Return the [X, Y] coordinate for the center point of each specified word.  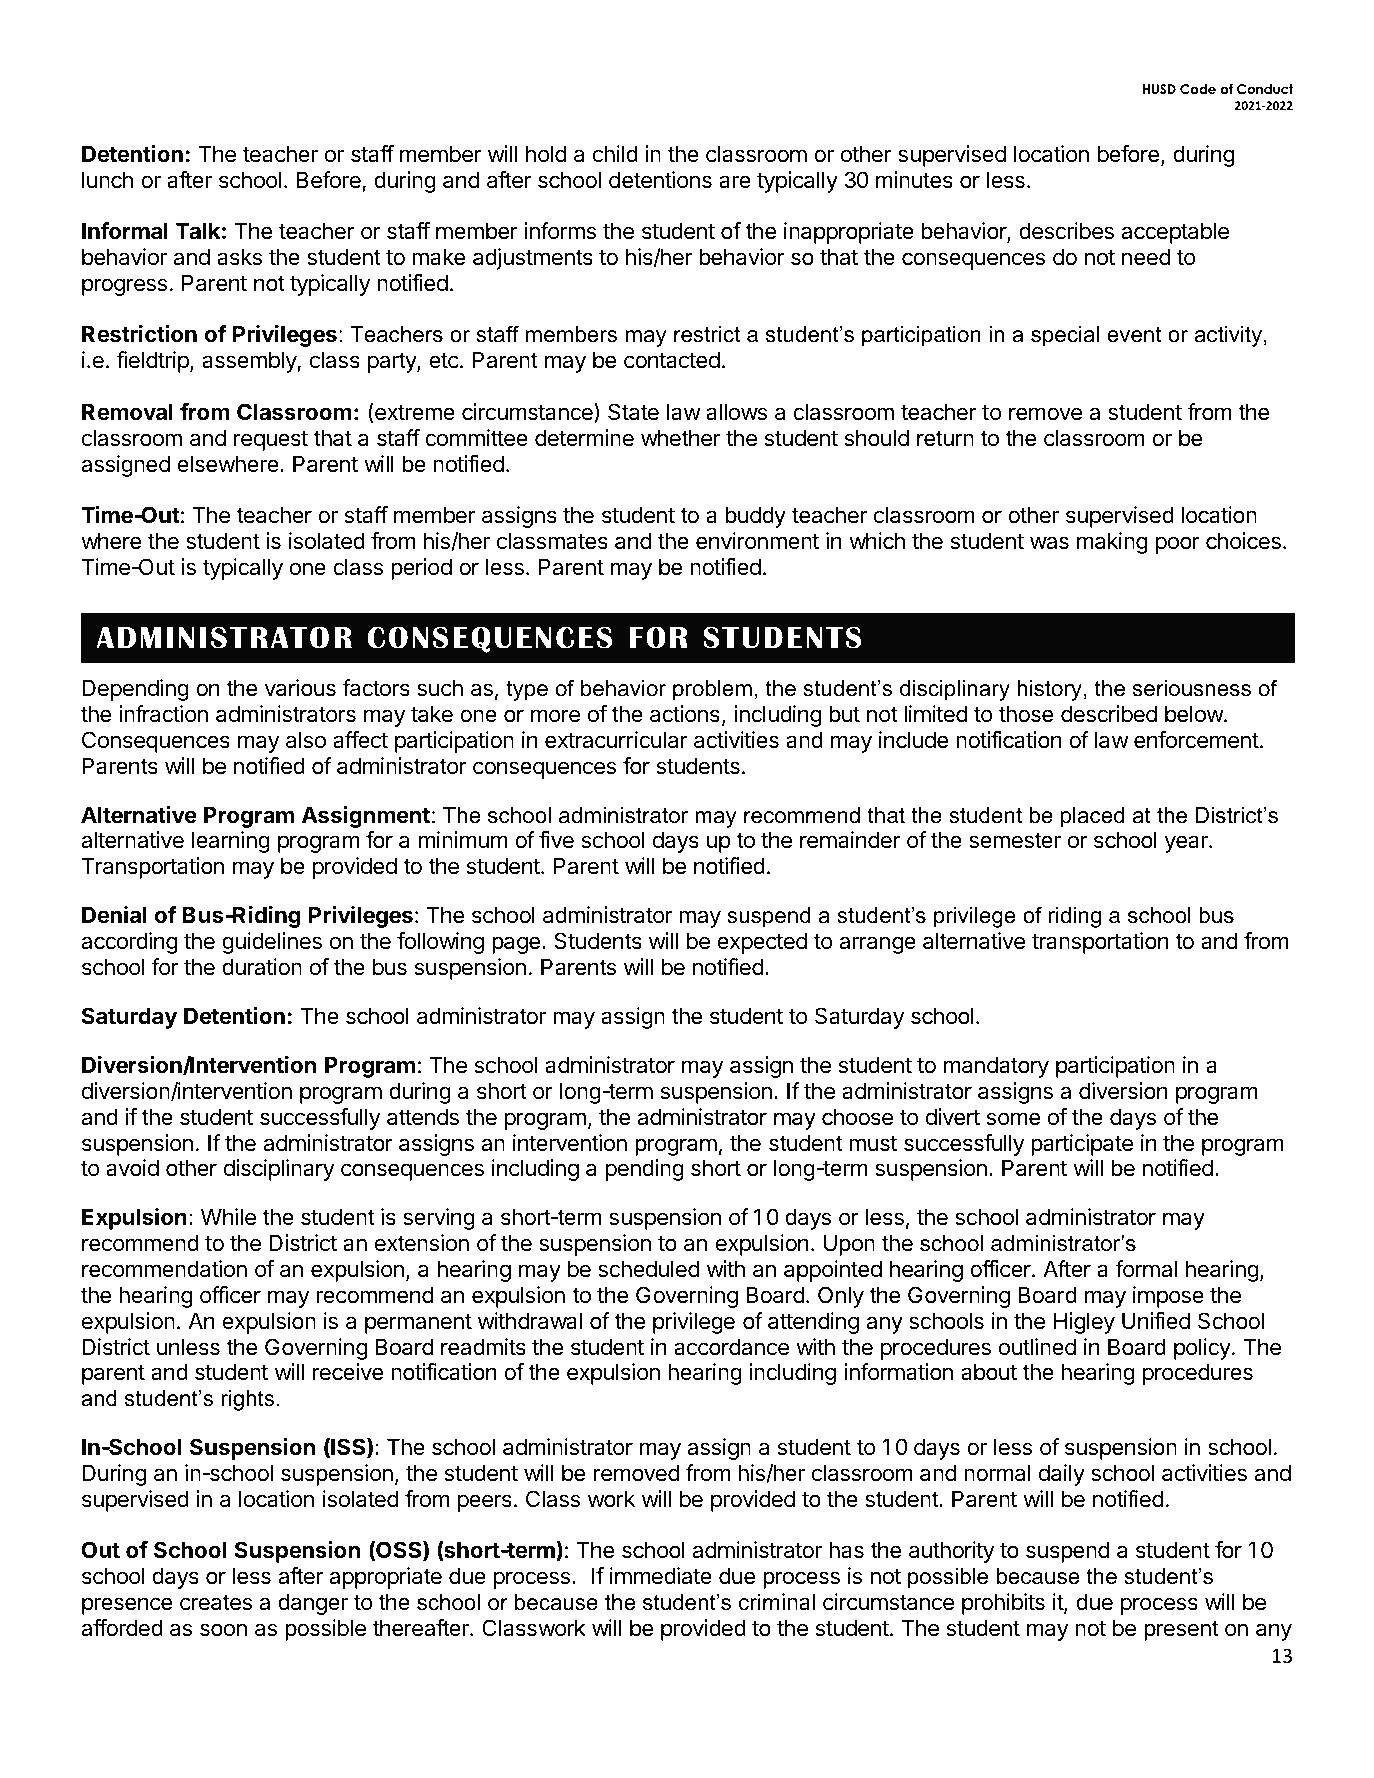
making [1112, 543]
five [556, 840]
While [228, 1217]
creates [216, 1603]
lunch [107, 179]
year [1187, 844]
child [615, 154]
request [271, 441]
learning [231, 842]
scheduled [649, 1269]
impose [1168, 1297]
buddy [755, 517]
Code [1198, 89]
